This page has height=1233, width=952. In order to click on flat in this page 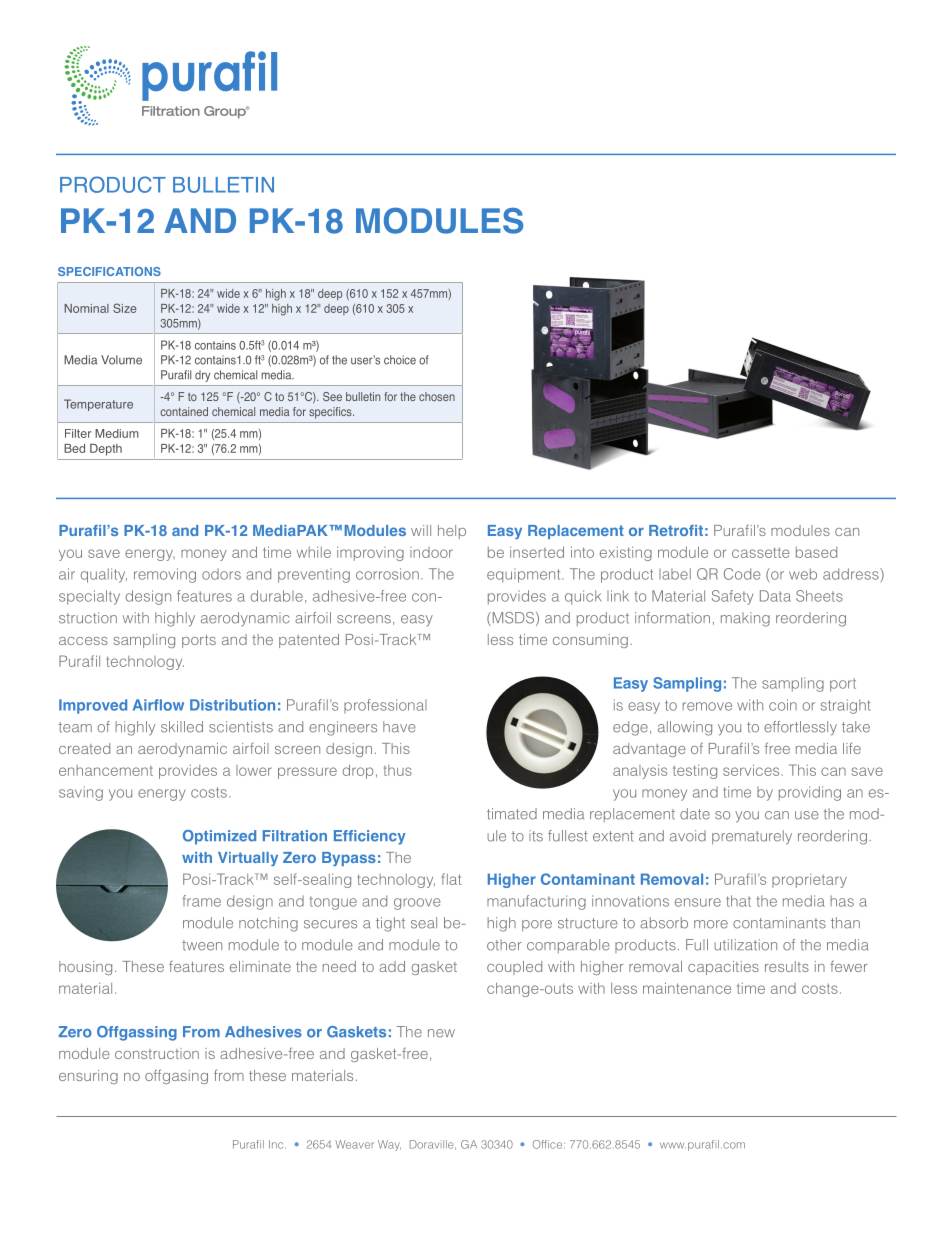, I will do `click(451, 879)`.
